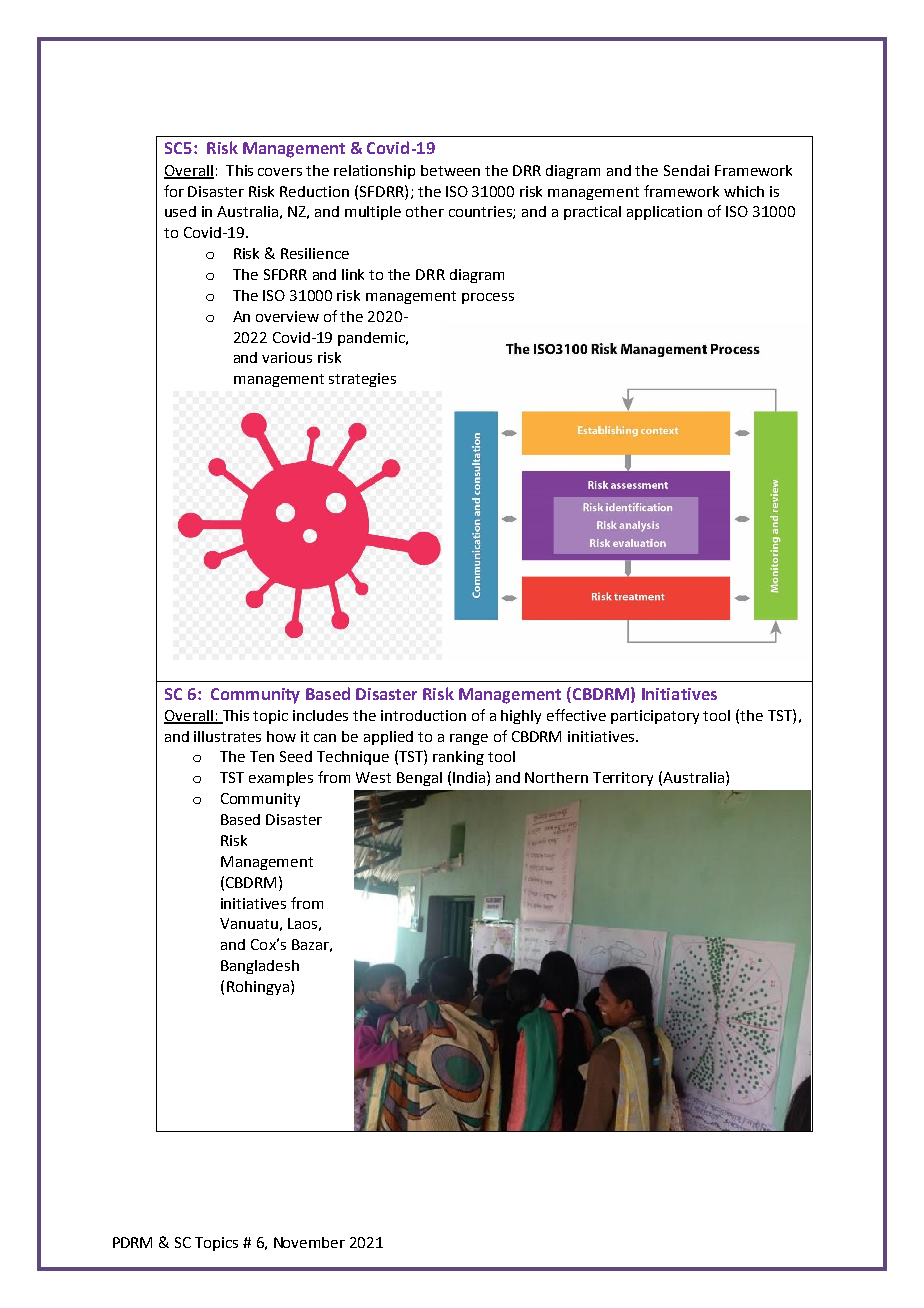 This screenshot has width=924, height=1308. Describe the element at coordinates (280, 172) in the screenshot. I see `covers` at that location.
